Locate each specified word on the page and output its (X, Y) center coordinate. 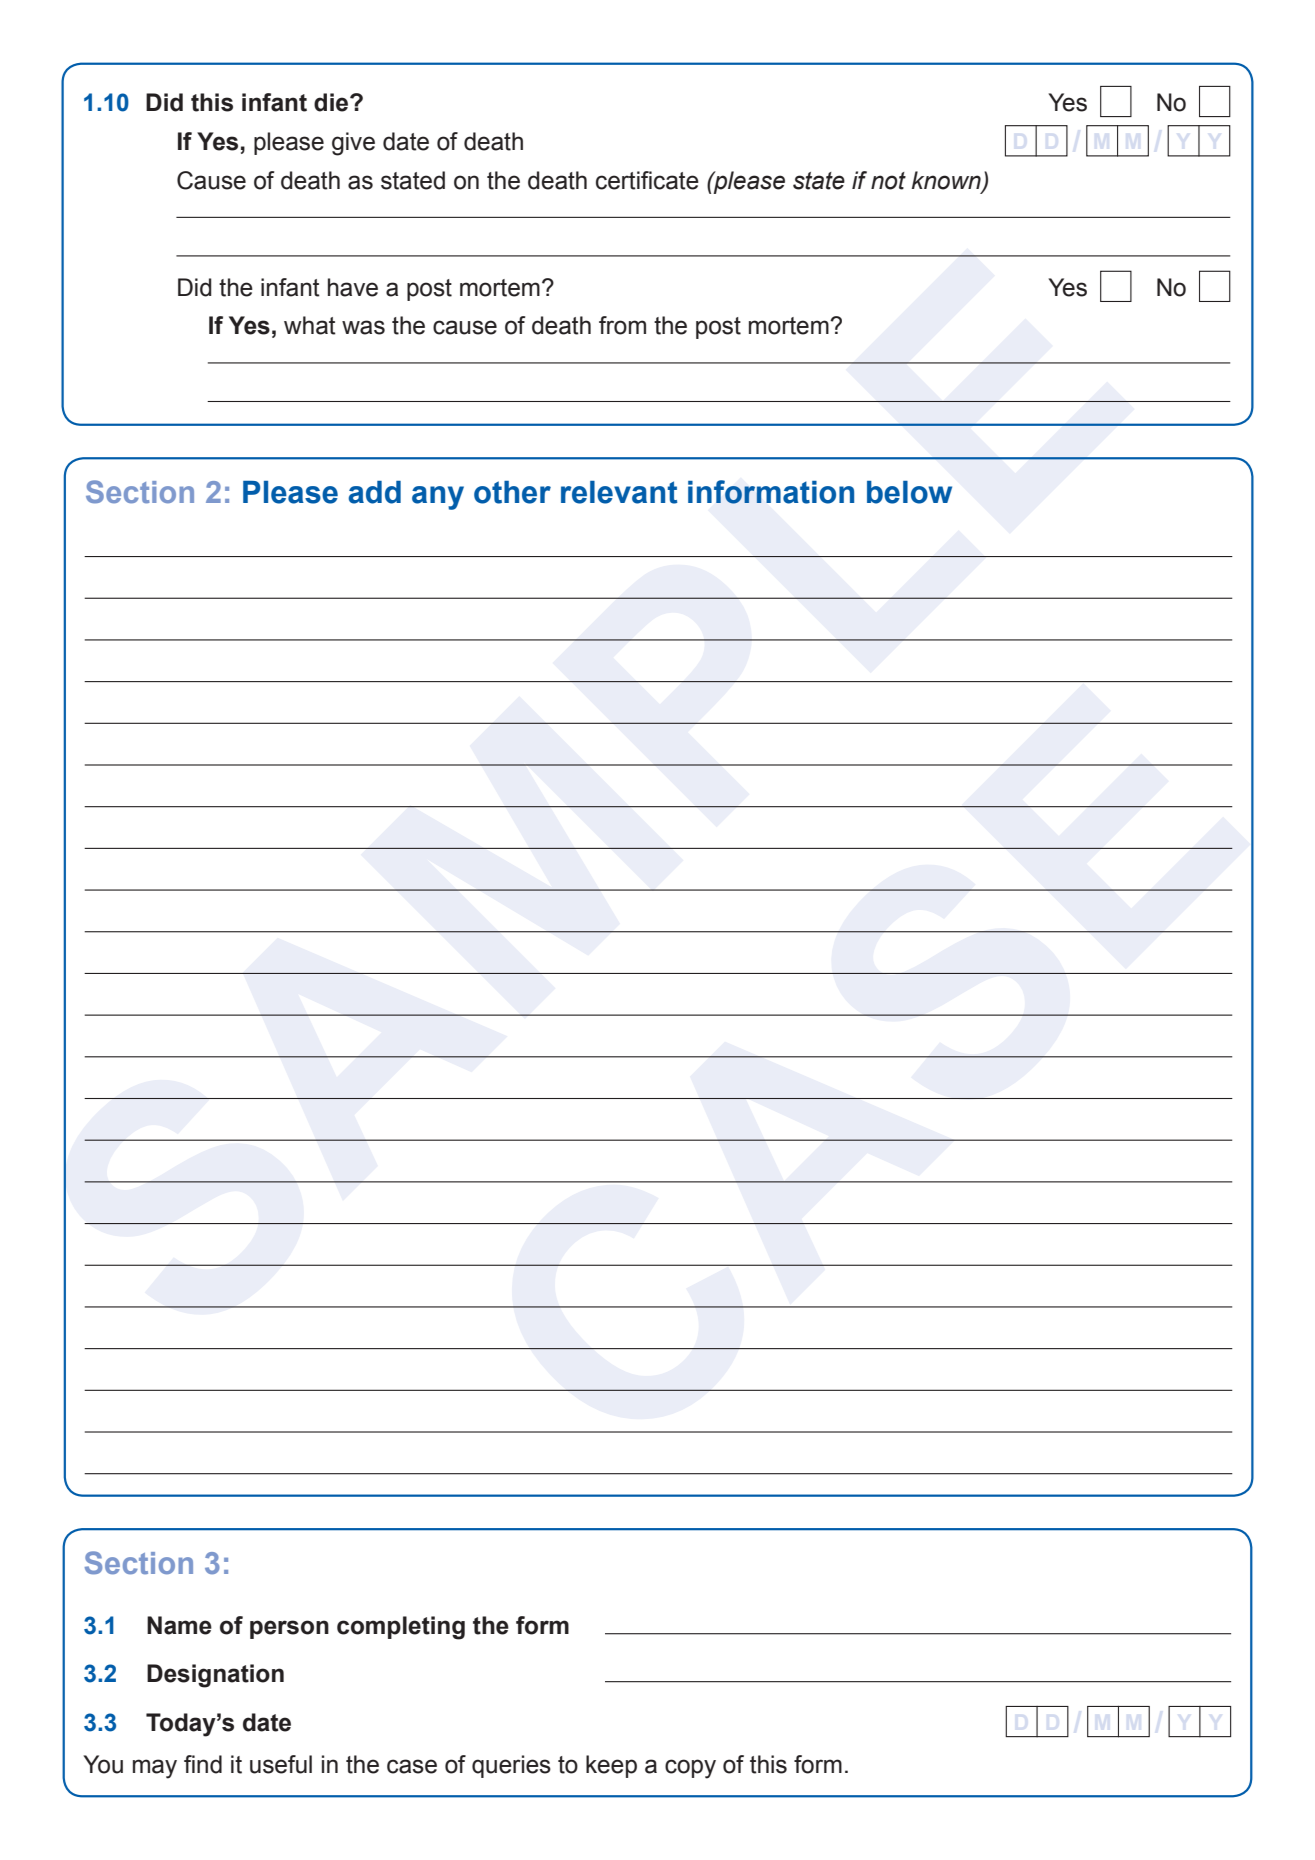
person (289, 1629)
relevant (619, 492)
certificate (647, 180)
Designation (215, 1676)
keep (611, 1766)
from (622, 325)
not (888, 181)
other (512, 492)
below (909, 492)
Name (179, 1625)
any (438, 498)
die (332, 102)
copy (690, 1769)
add (374, 492)
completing (401, 1628)
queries (511, 1766)
